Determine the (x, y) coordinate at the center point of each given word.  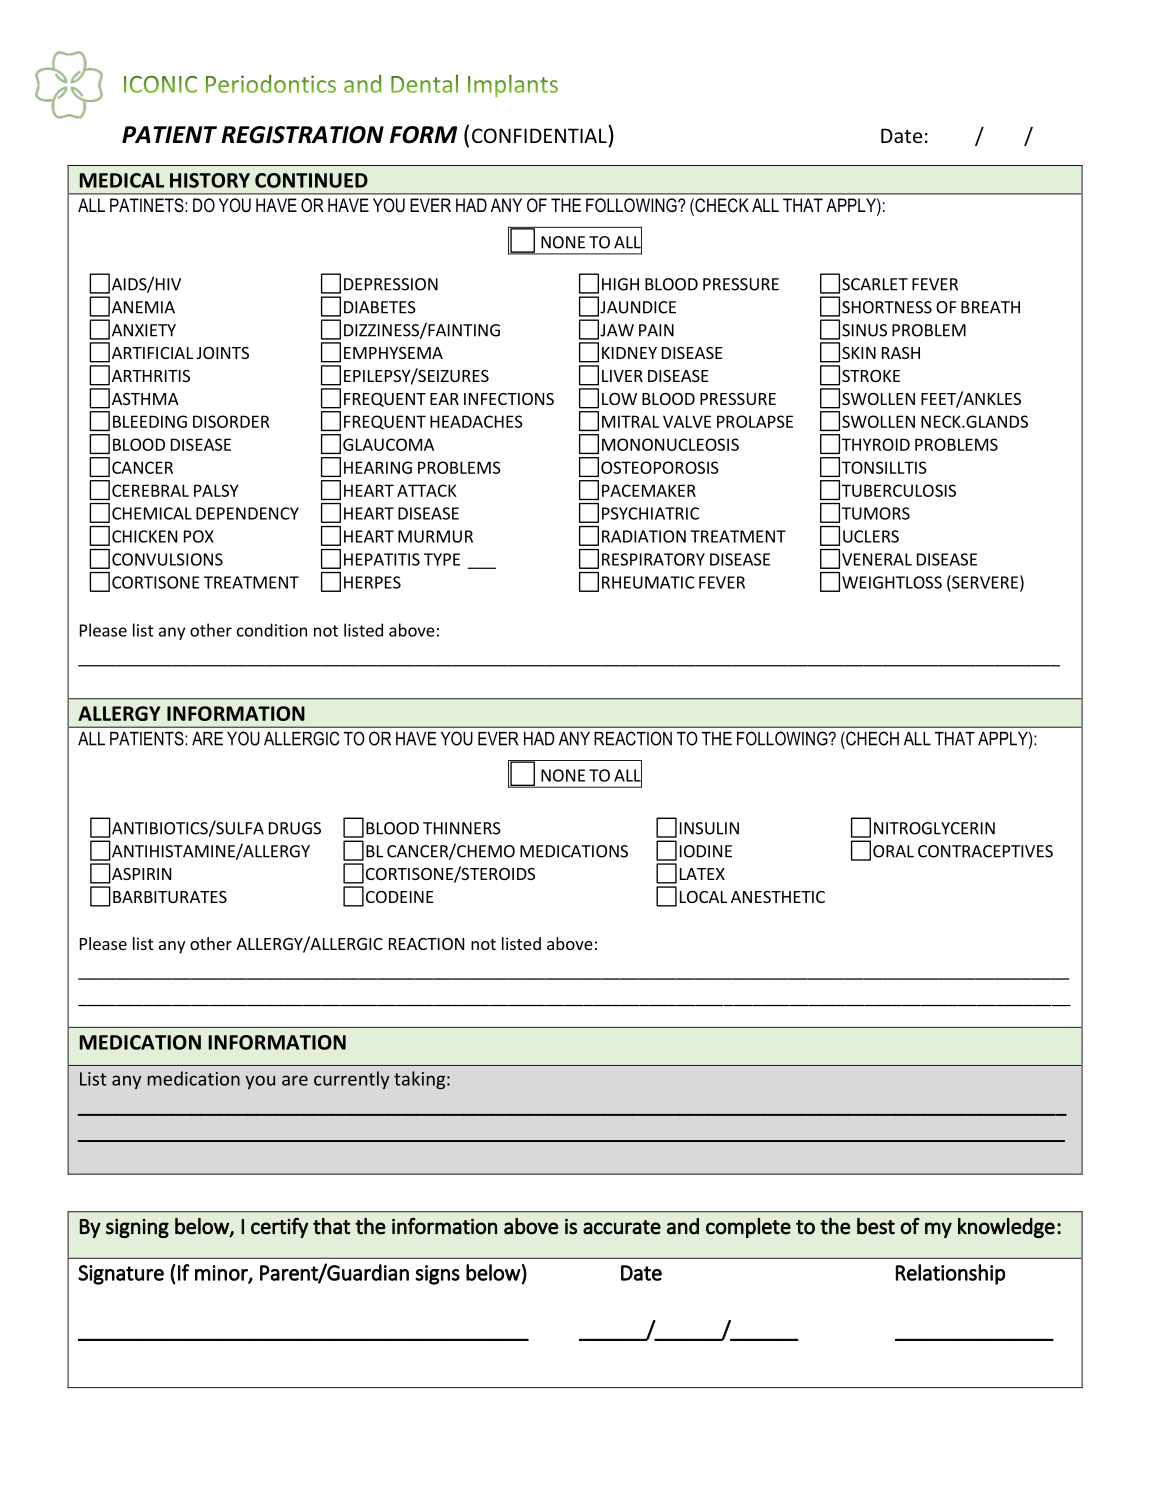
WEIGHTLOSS (892, 582)
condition (272, 630)
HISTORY (210, 180)
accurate (622, 1227)
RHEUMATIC (648, 582)
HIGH (620, 284)
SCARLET (875, 284)
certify (279, 1228)
